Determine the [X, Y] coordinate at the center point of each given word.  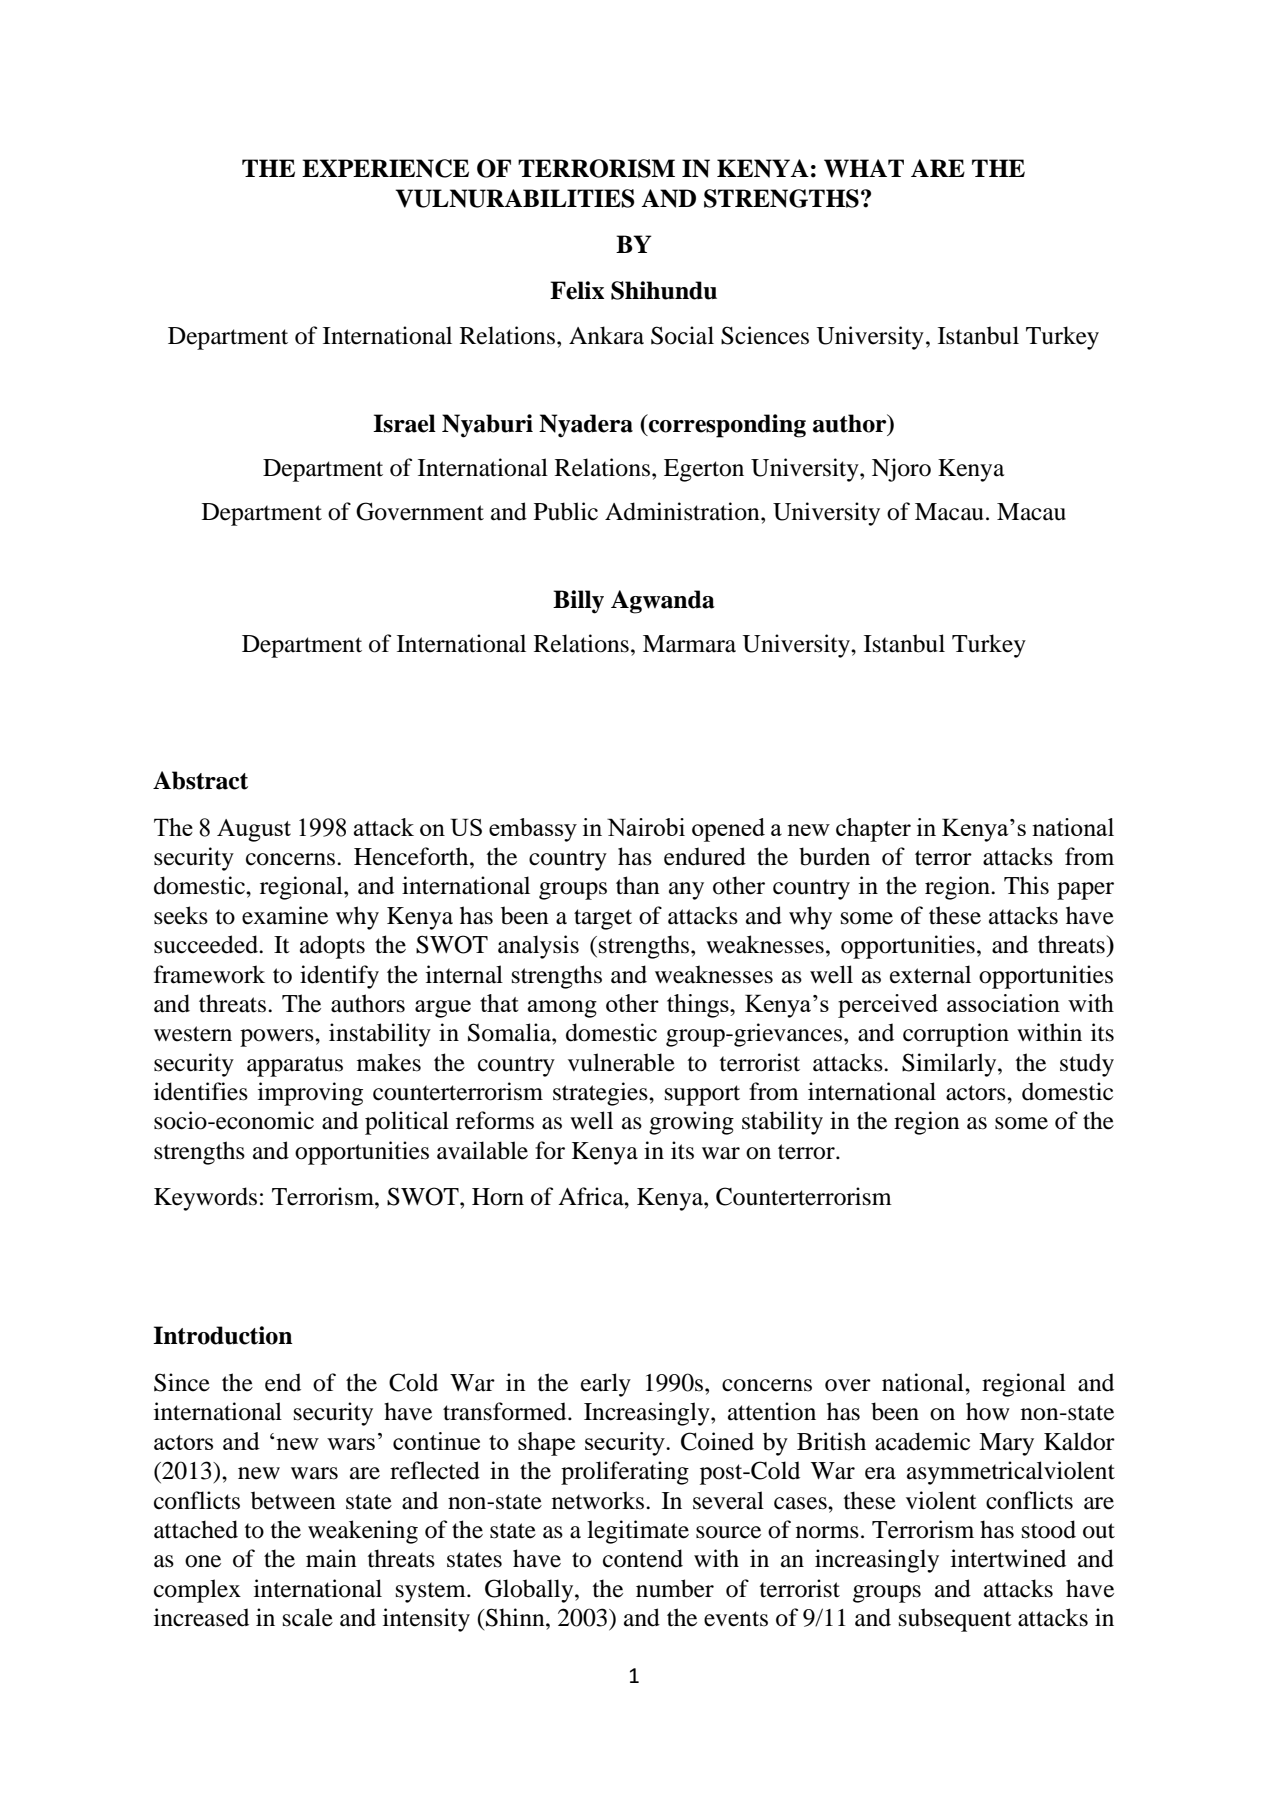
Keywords [205, 1199]
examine [285, 915]
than [638, 885]
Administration [683, 511]
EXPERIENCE [385, 168]
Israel [404, 423]
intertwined [1008, 1558]
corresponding [726, 426]
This [1026, 885]
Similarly [950, 1065]
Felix [577, 290]
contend [643, 1558]
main [331, 1558]
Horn [498, 1197]
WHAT [864, 168]
